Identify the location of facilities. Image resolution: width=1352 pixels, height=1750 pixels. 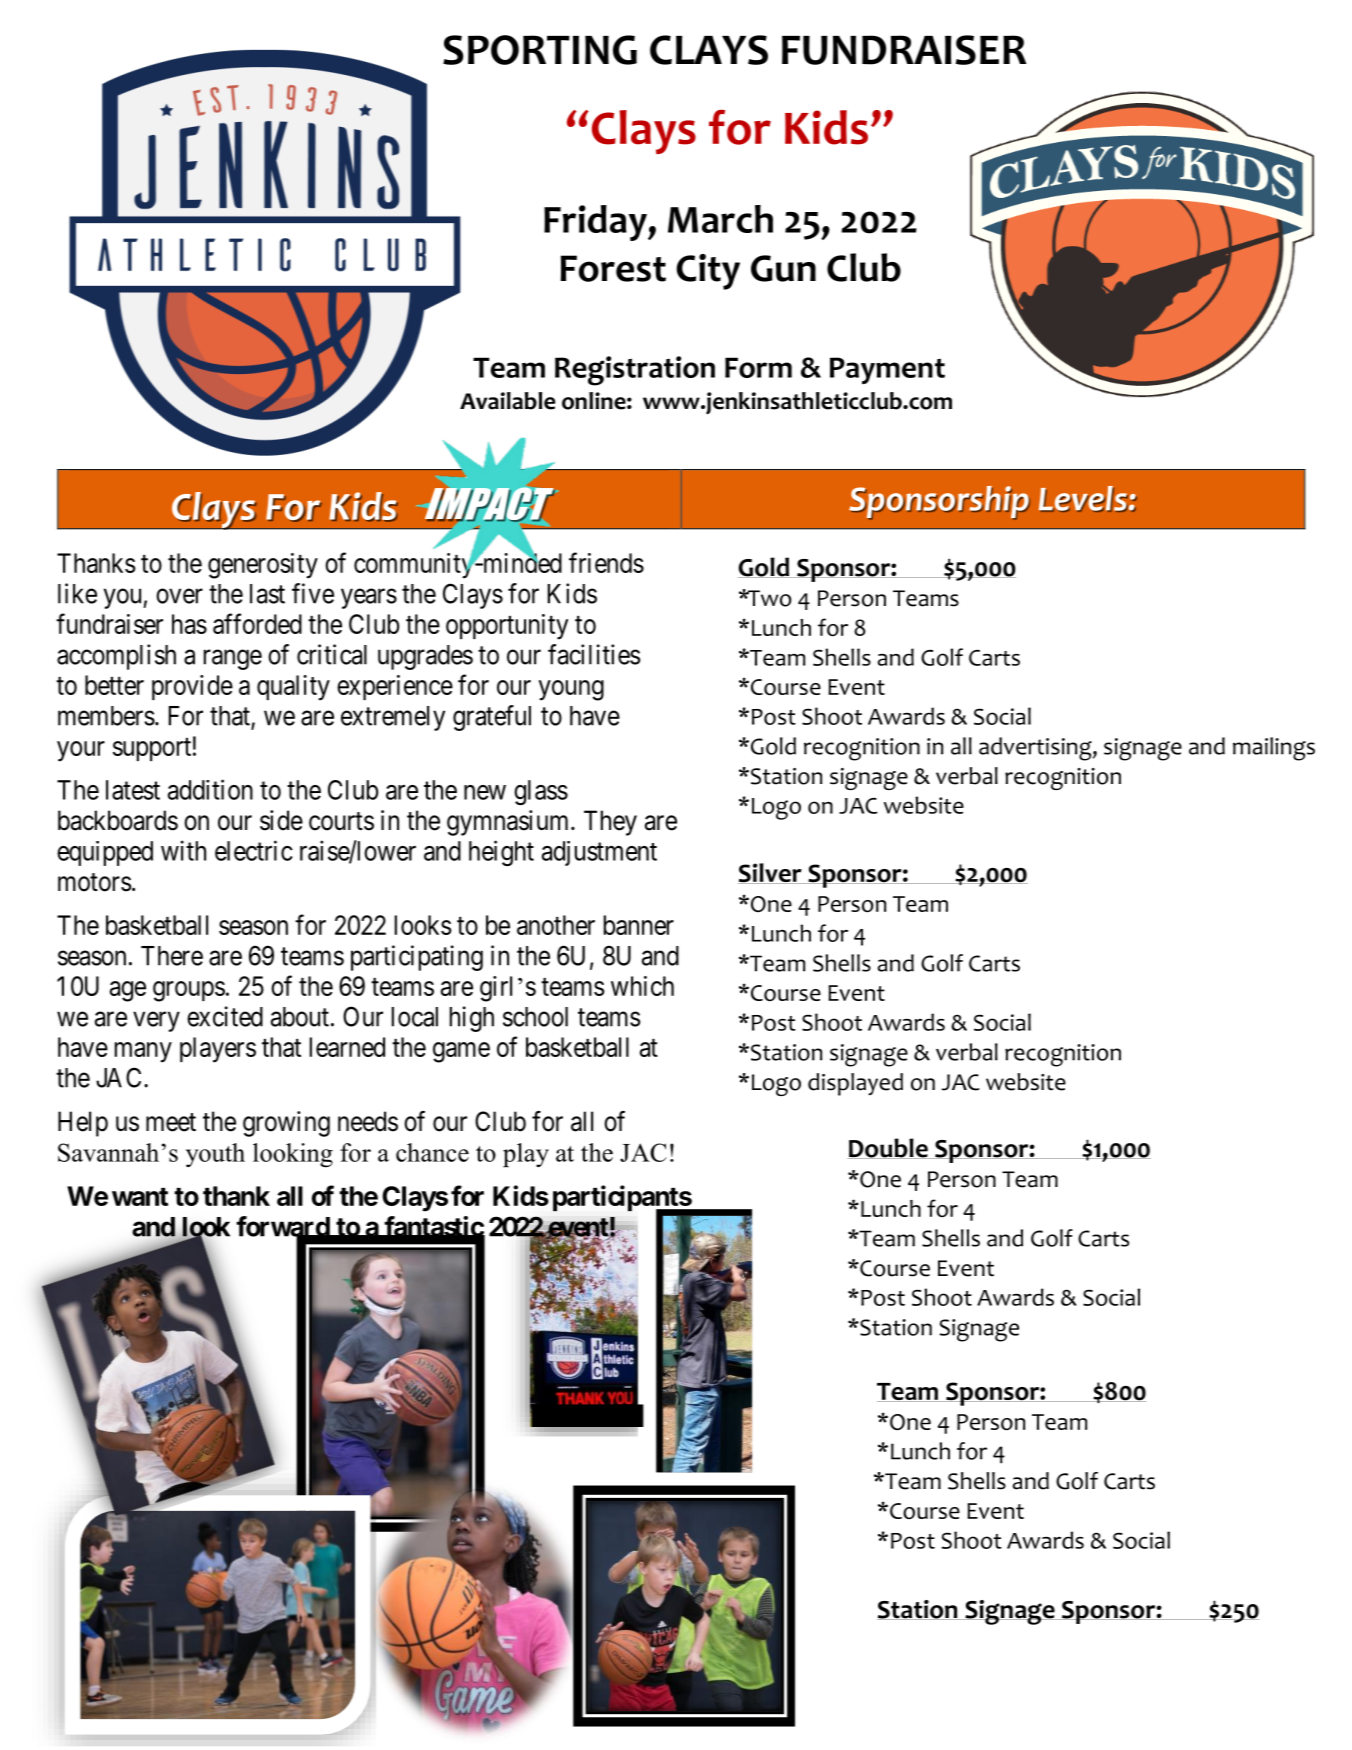
(594, 654).
